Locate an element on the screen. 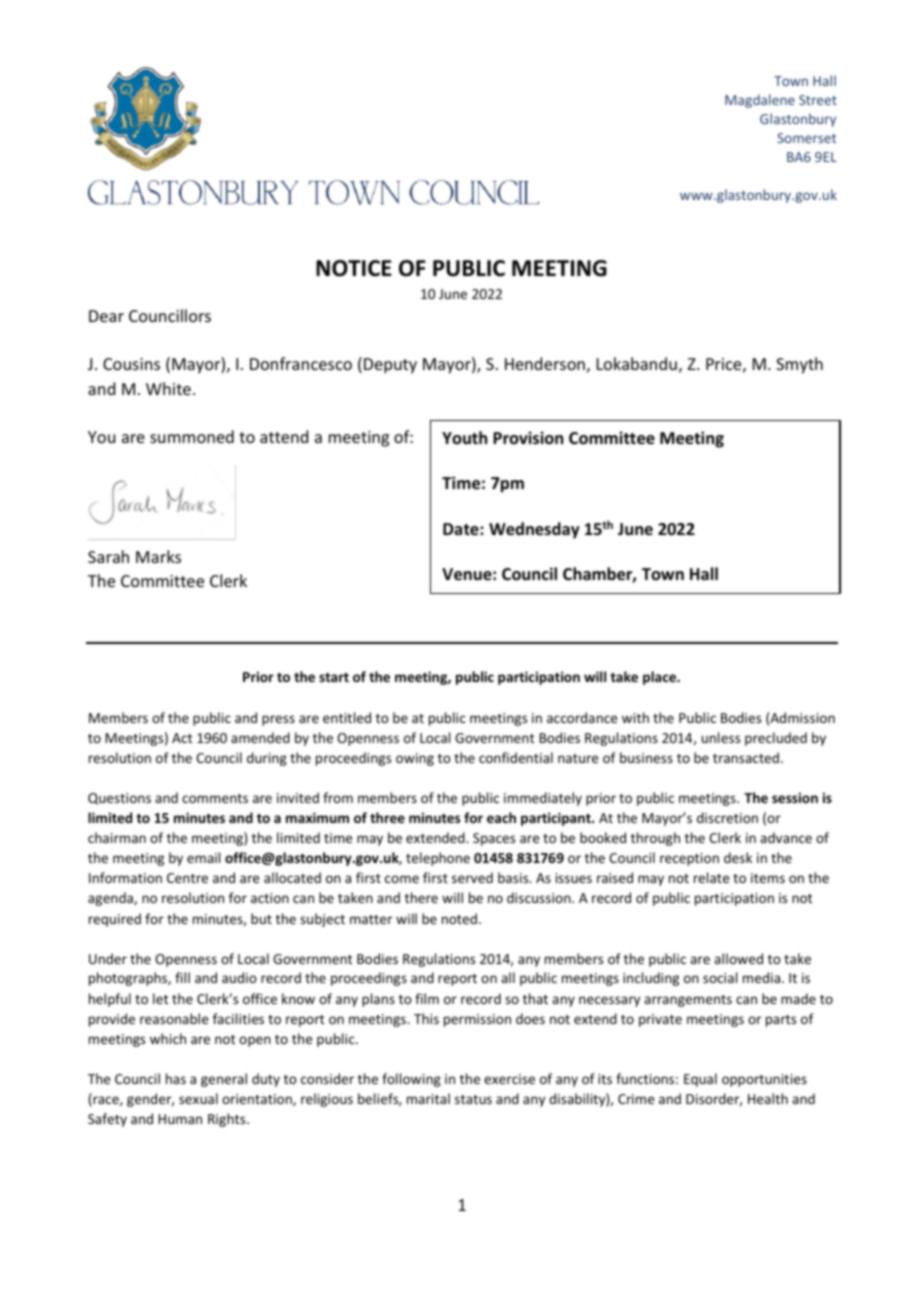 The width and height of the screenshot is (924, 1307). White is located at coordinates (168, 388).
